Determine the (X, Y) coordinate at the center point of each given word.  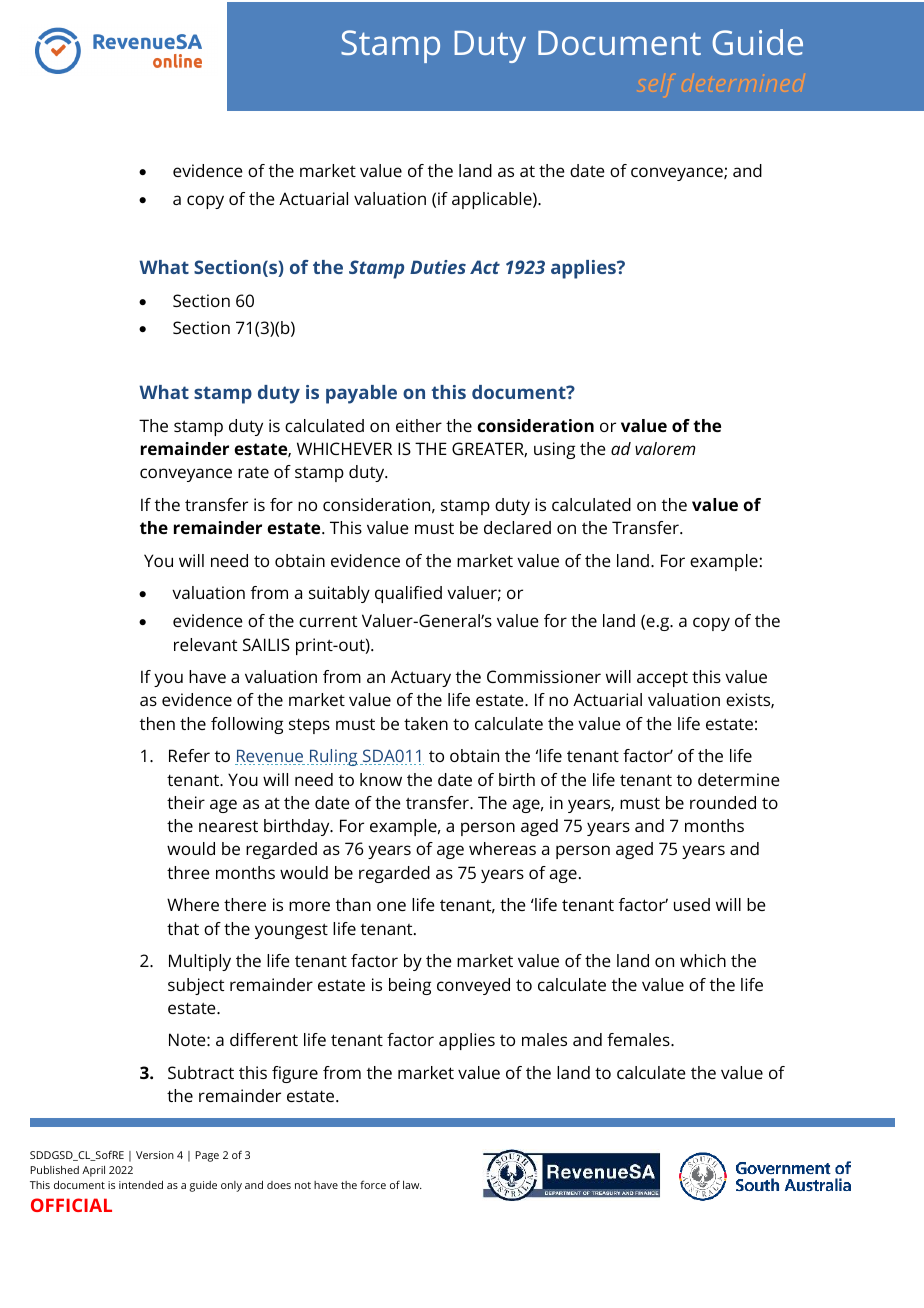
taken (426, 723)
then (157, 723)
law (412, 1185)
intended (141, 1184)
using (554, 450)
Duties (438, 267)
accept (662, 679)
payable (361, 394)
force (373, 1184)
